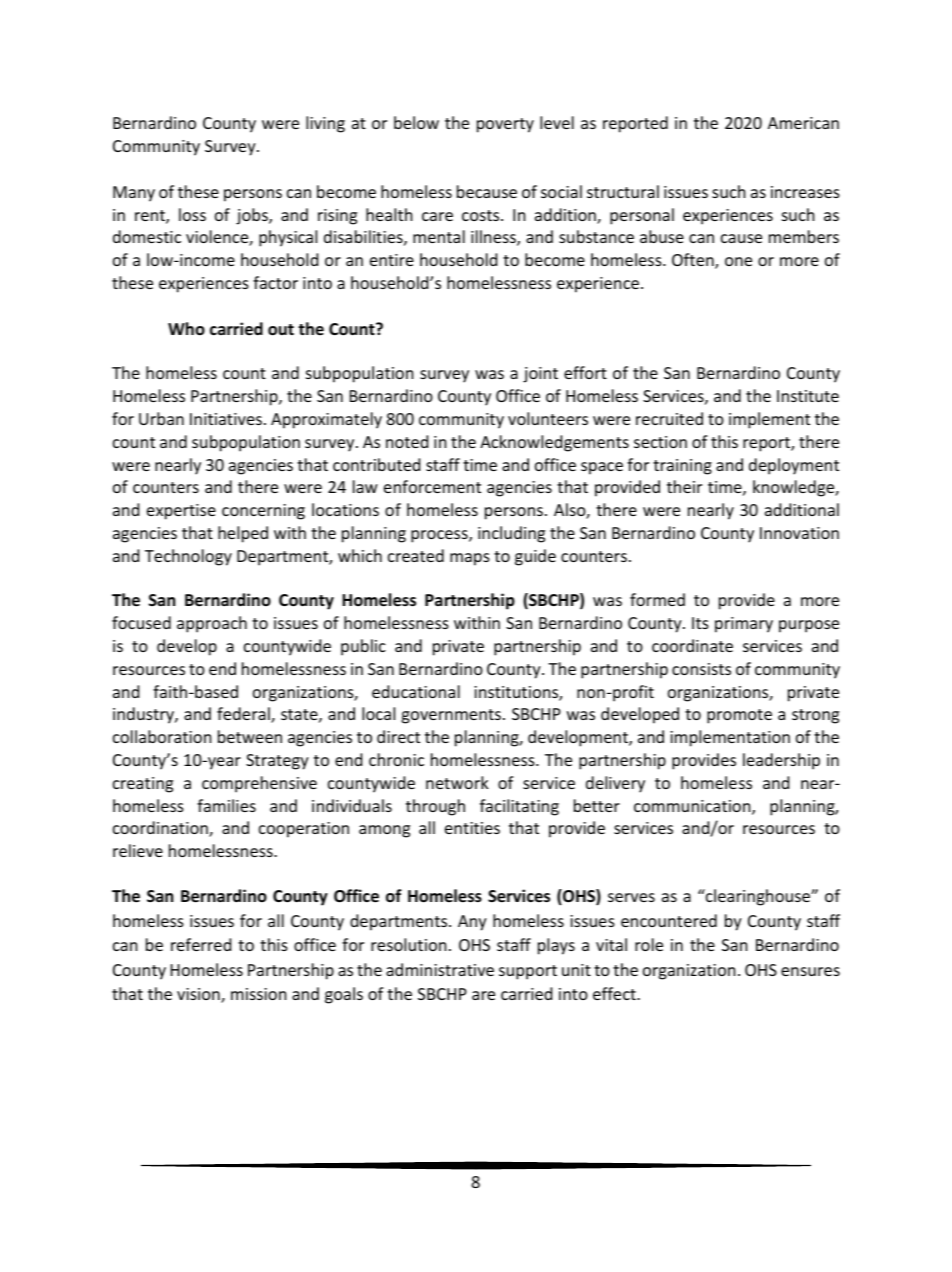 The width and height of the screenshot is (952, 1272). What do you see at coordinates (201, 944) in the screenshot?
I see `referred` at bounding box center [201, 944].
